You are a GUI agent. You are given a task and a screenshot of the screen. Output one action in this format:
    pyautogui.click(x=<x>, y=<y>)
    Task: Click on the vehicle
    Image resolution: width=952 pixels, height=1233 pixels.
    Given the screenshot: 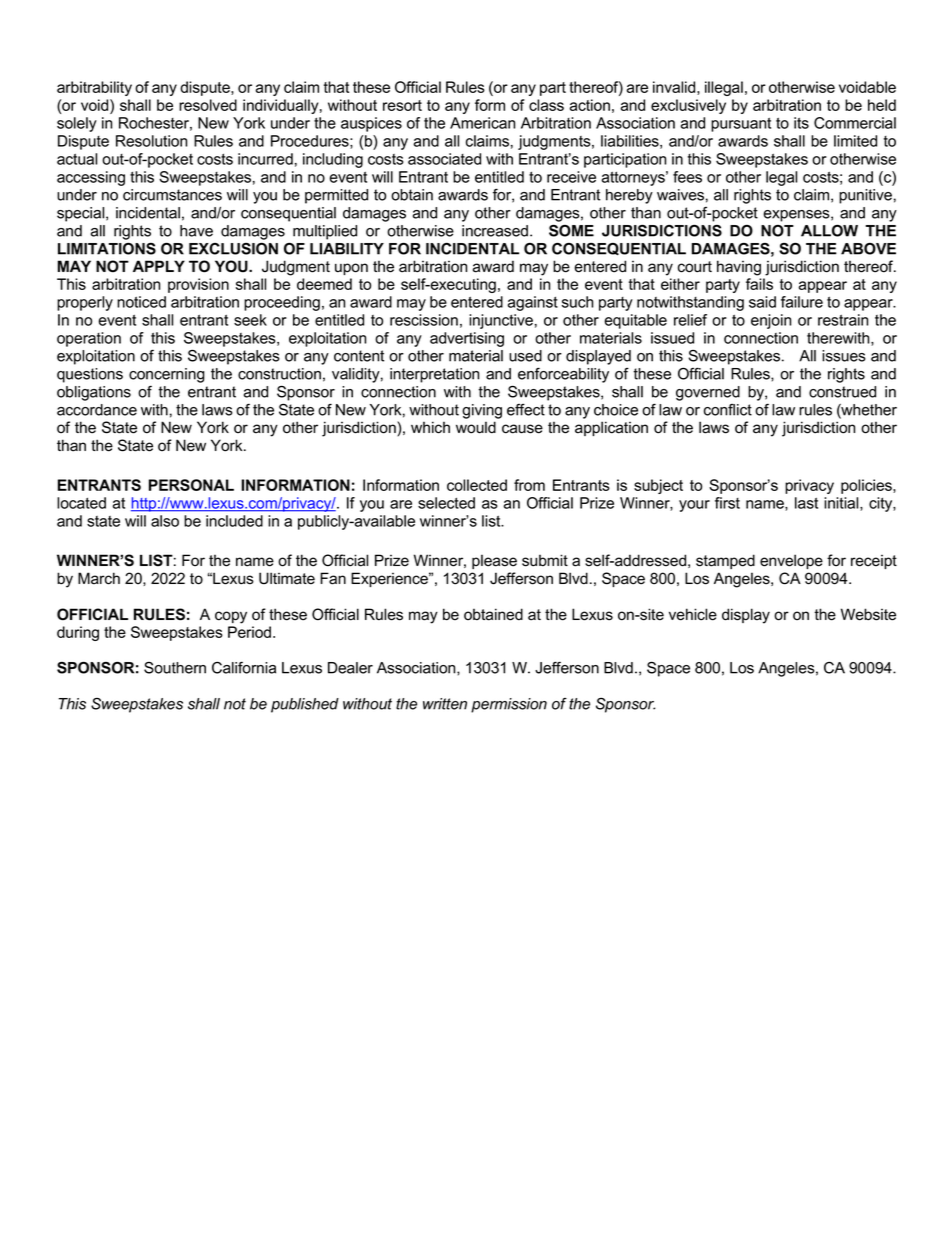 What is the action you would take?
    pyautogui.click(x=693, y=614)
